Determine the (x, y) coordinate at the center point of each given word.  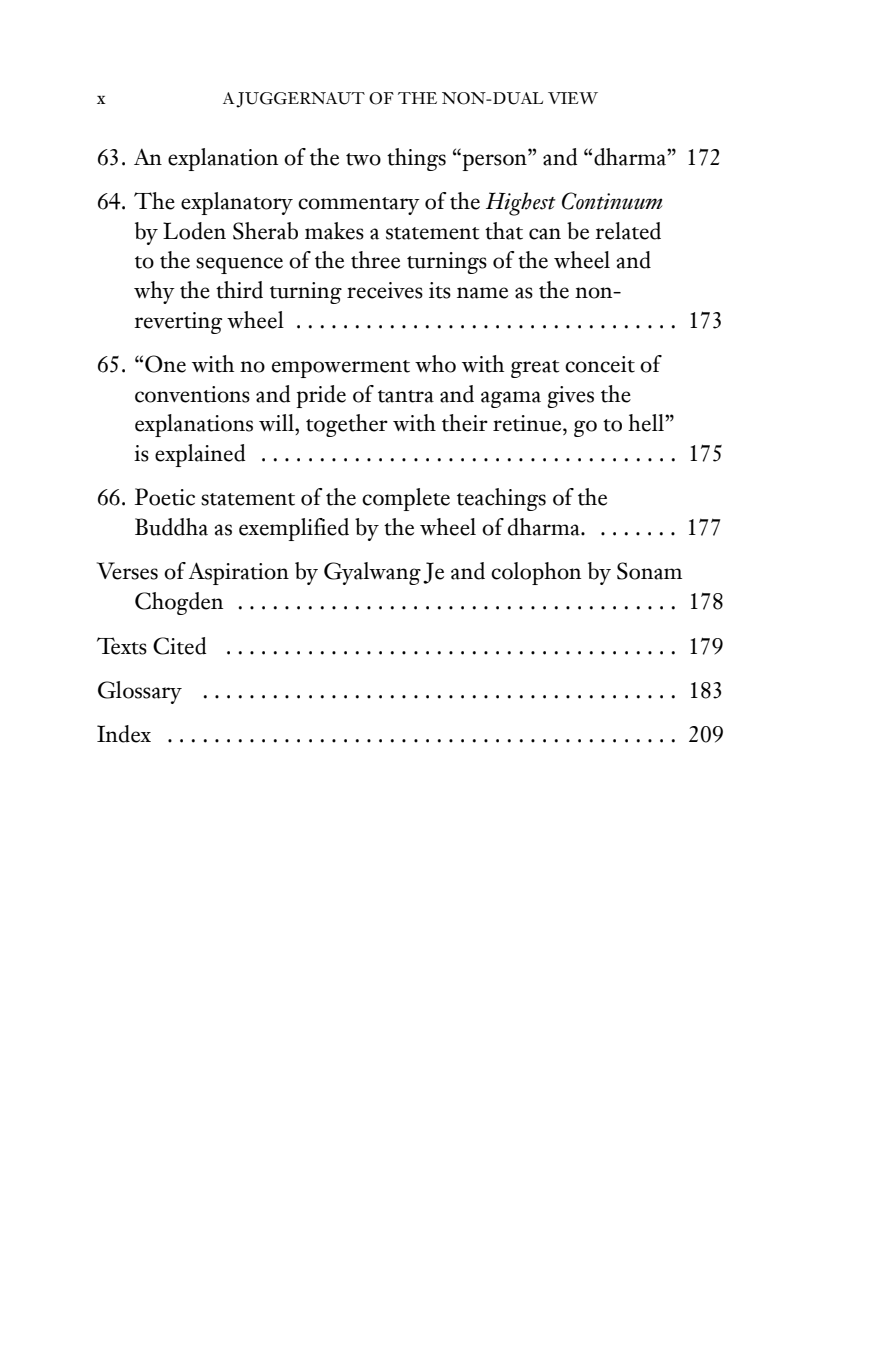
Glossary (140, 692)
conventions (192, 394)
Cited (179, 646)
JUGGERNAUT (300, 100)
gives (571, 397)
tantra (406, 396)
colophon (536, 573)
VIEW (573, 98)
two (363, 159)
